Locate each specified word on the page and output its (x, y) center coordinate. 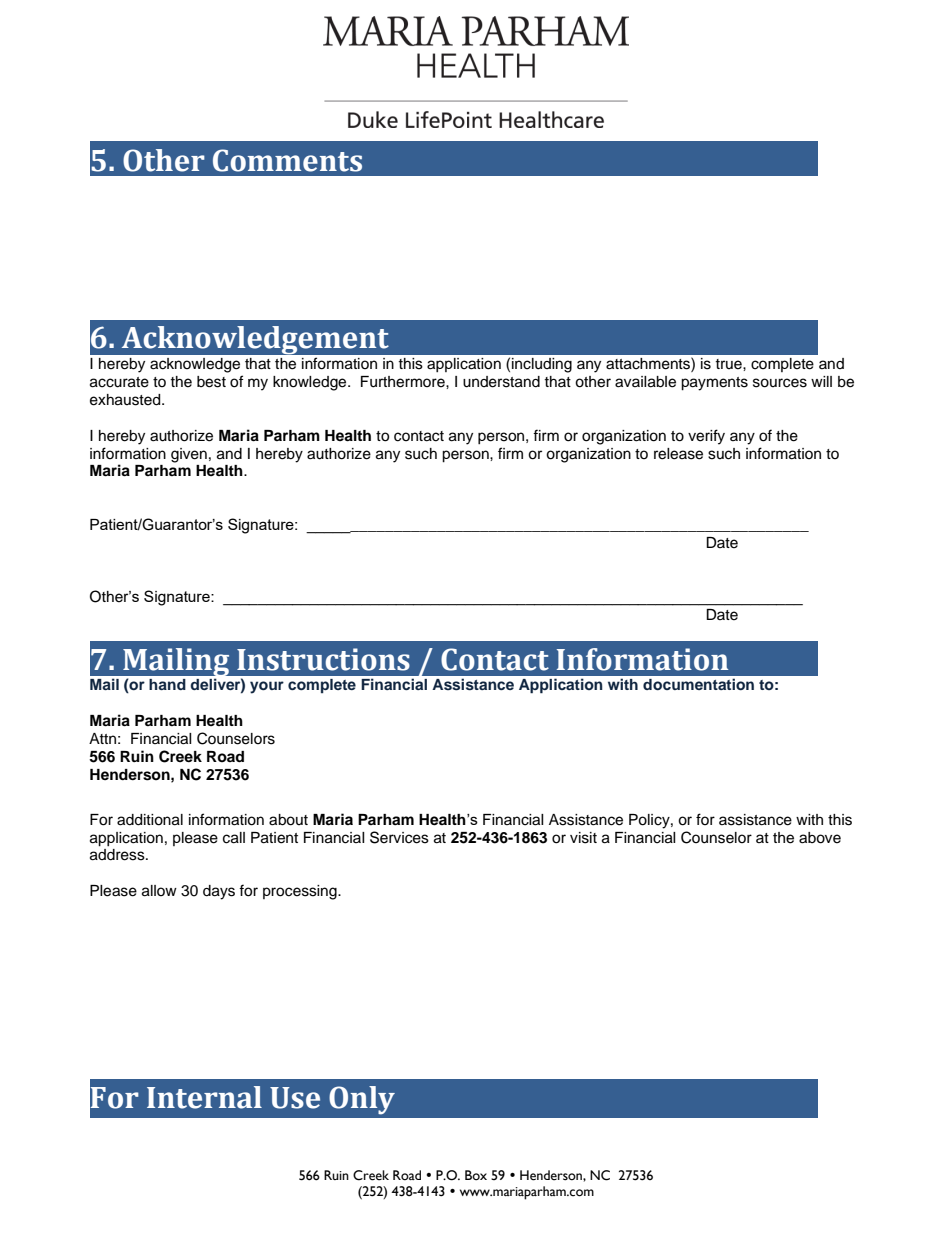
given (189, 455)
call (234, 838)
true (729, 364)
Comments (287, 160)
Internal (204, 1097)
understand (501, 382)
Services (399, 837)
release (678, 454)
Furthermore (404, 382)
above (820, 838)
